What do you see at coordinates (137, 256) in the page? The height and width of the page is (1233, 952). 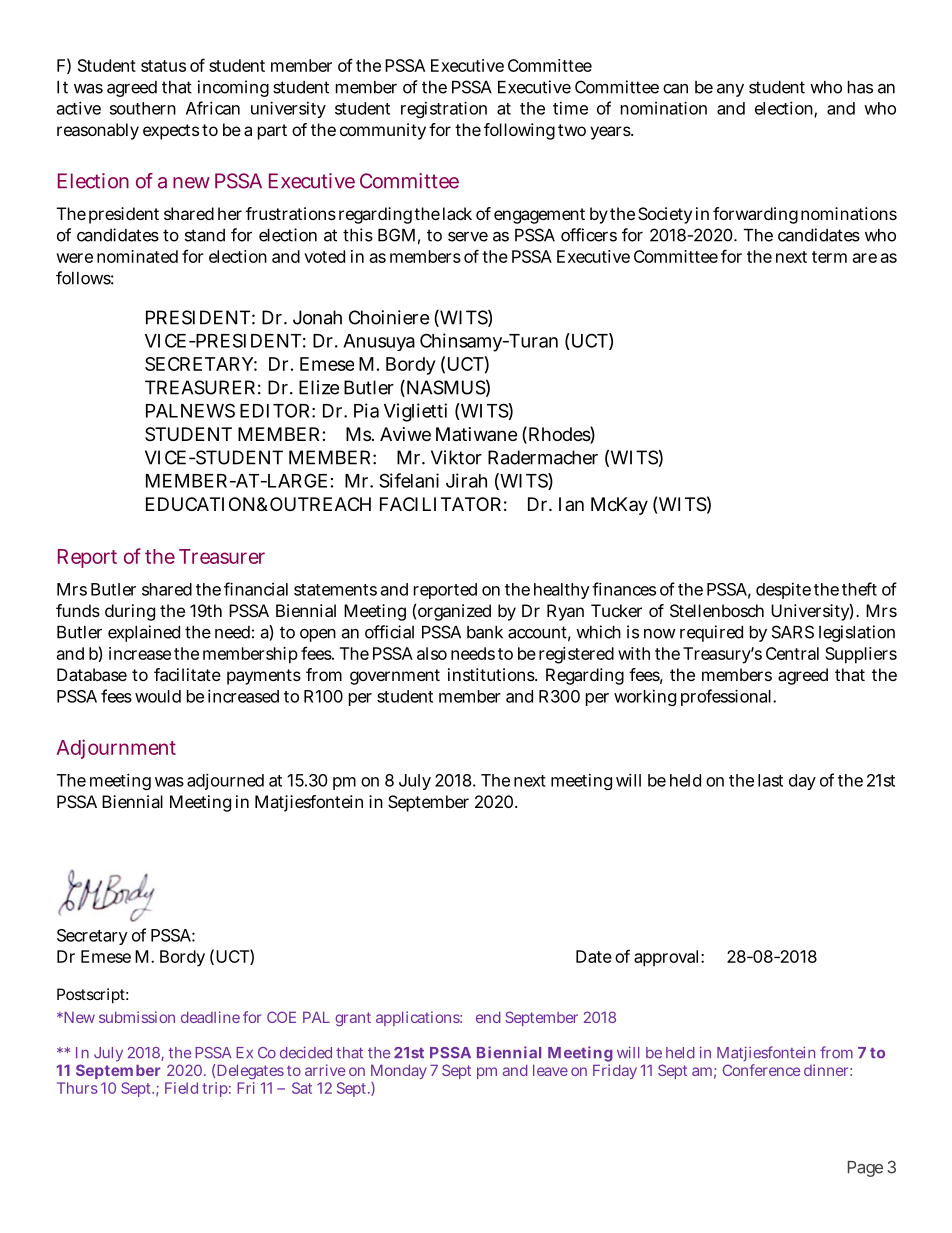 I see `nominated` at bounding box center [137, 256].
